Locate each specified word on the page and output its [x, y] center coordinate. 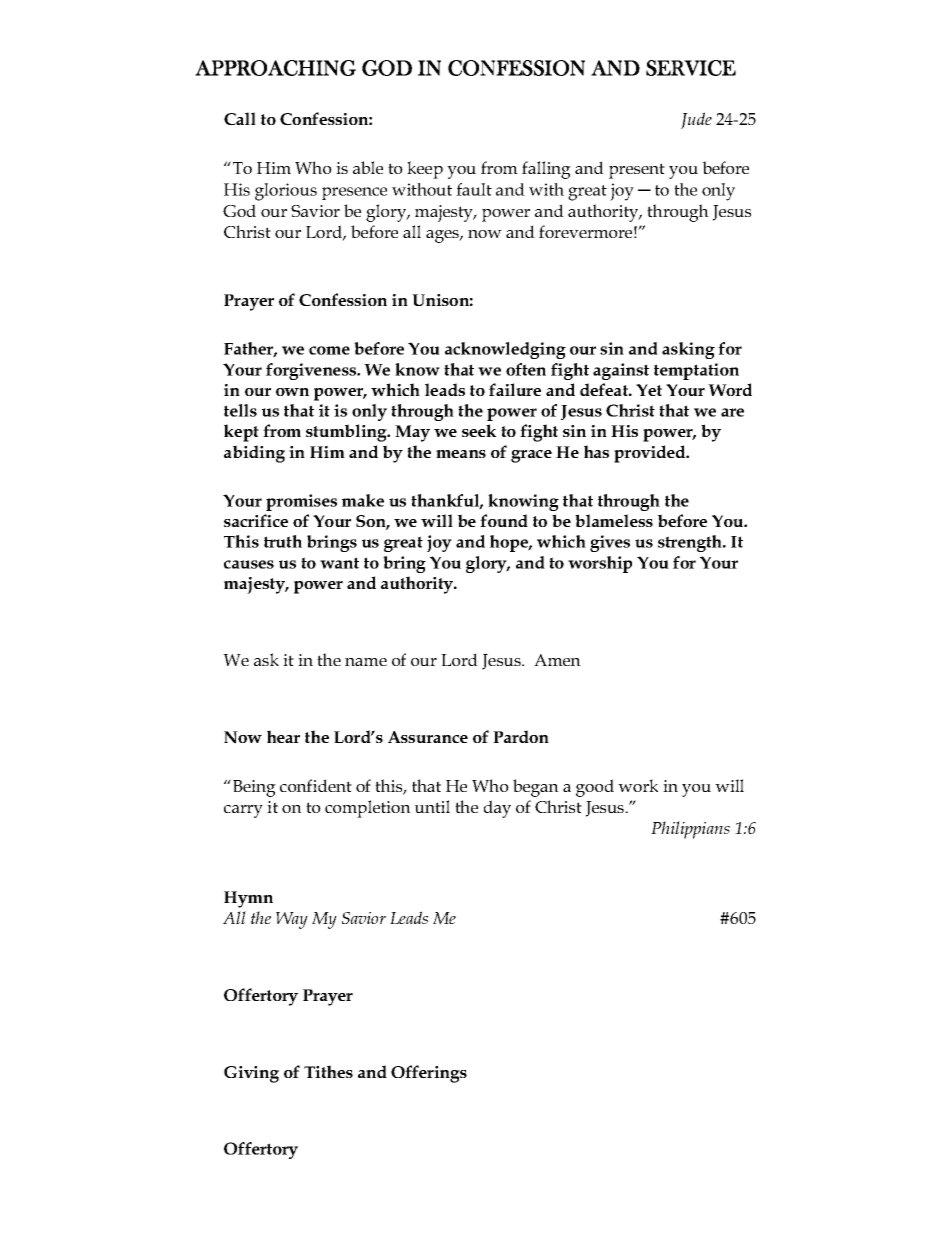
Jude [696, 120]
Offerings [429, 1074]
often [526, 369]
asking [688, 350]
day [497, 809]
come [329, 350]
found [504, 520]
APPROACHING [275, 68]
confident [316, 785]
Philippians [690, 830]
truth [283, 541]
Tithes [328, 1071]
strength [691, 543]
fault [474, 189]
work [638, 785]
